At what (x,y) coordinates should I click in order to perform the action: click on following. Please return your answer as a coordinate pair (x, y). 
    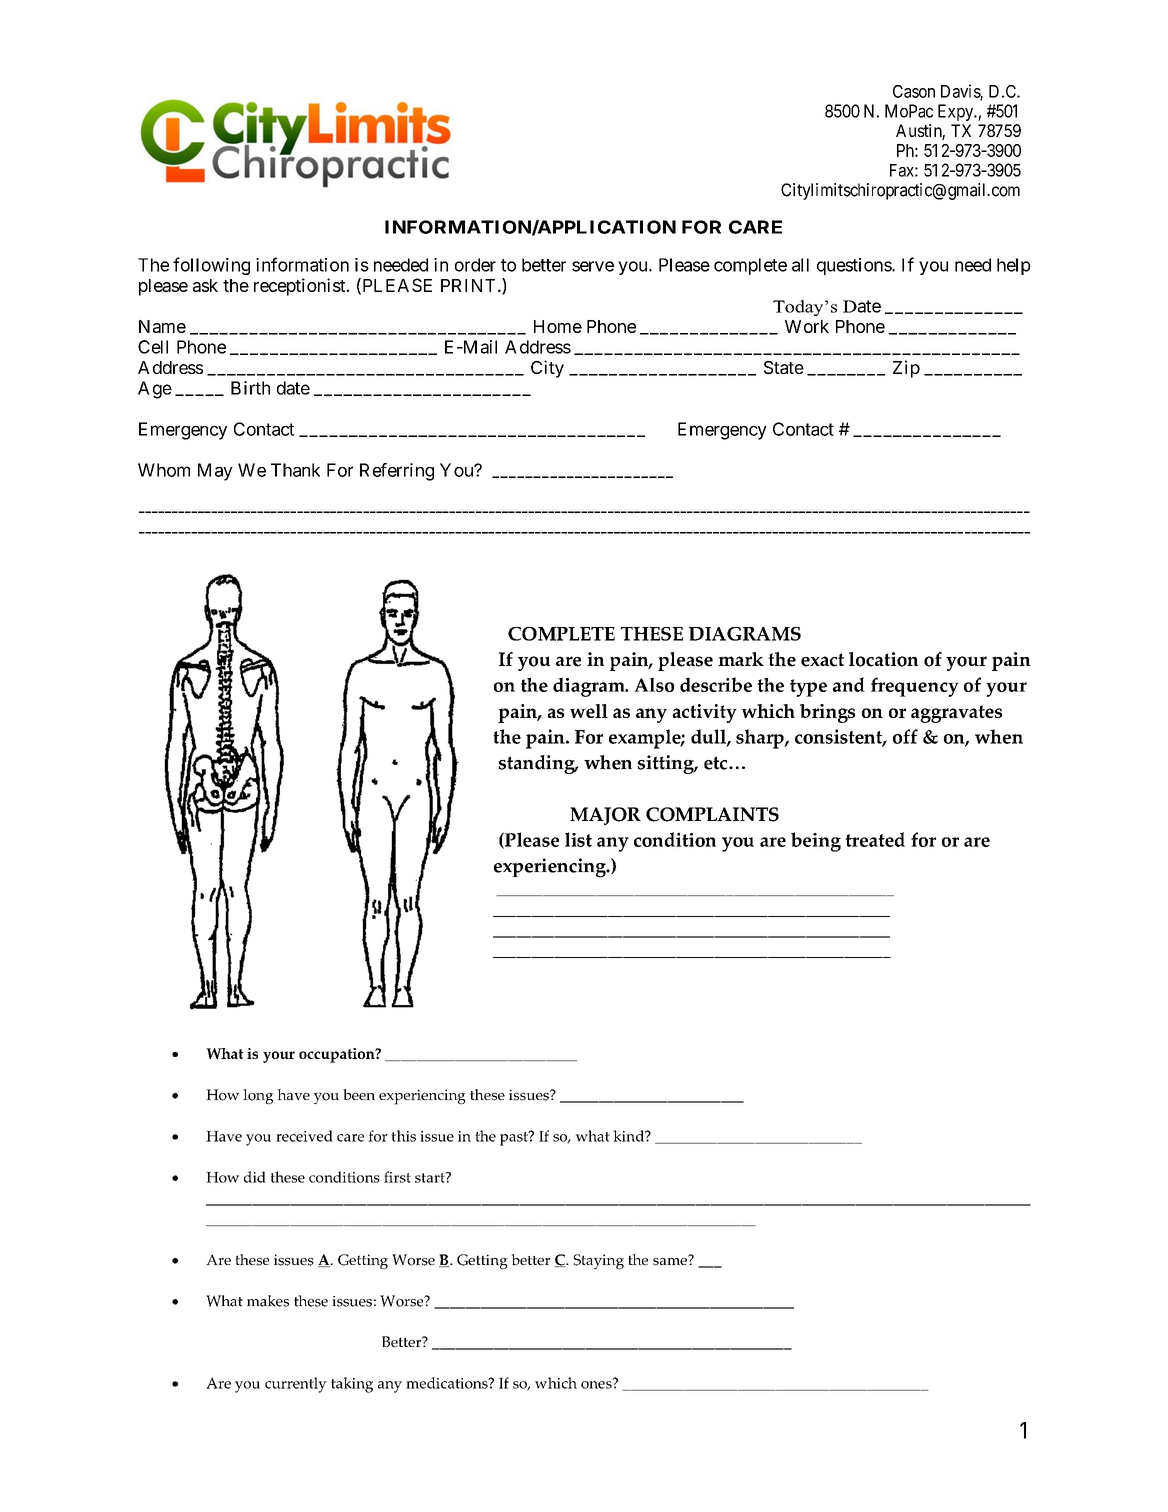
    Looking at the image, I should click on (211, 266).
